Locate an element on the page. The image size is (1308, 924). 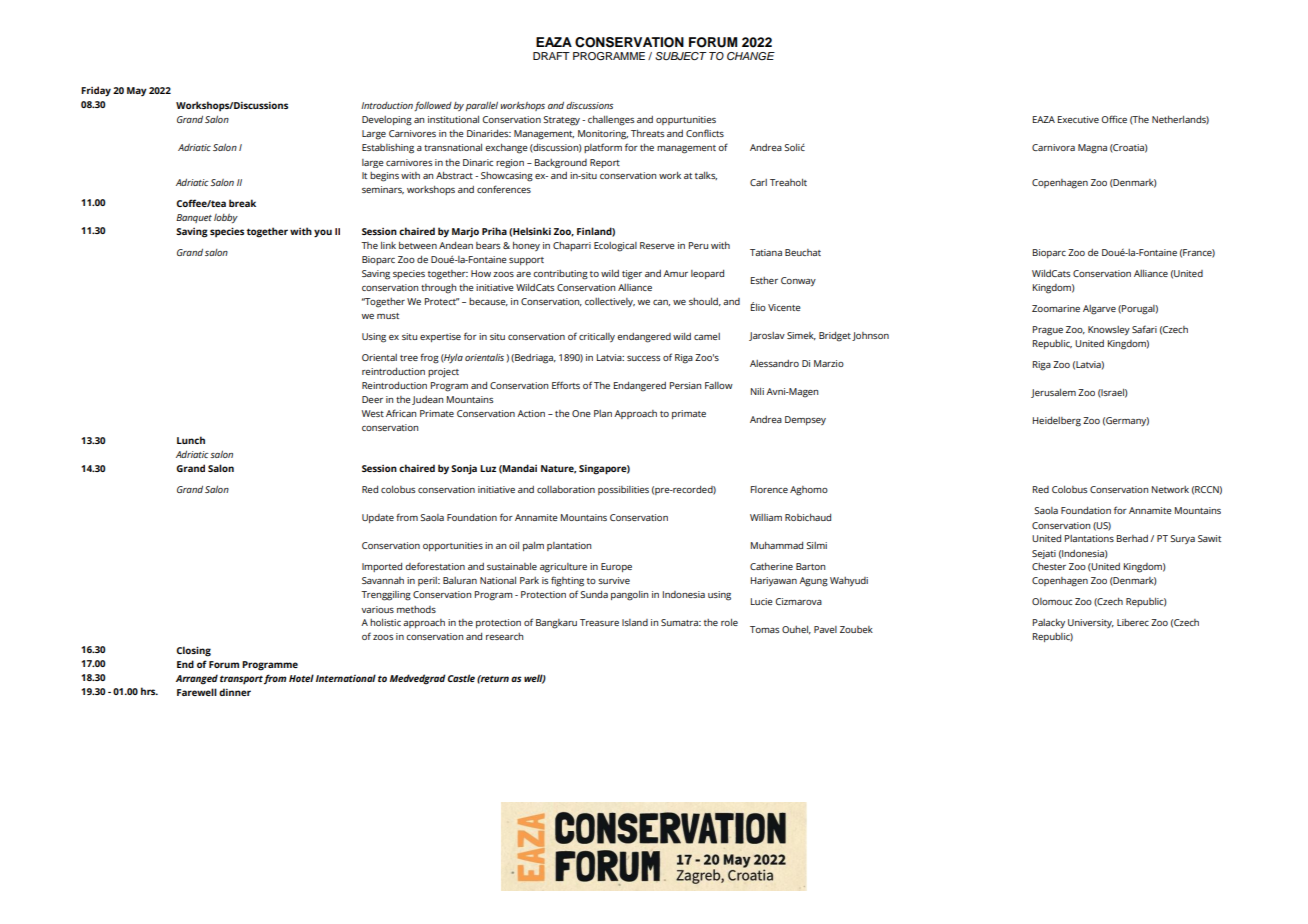
success is located at coordinates (643, 358).
